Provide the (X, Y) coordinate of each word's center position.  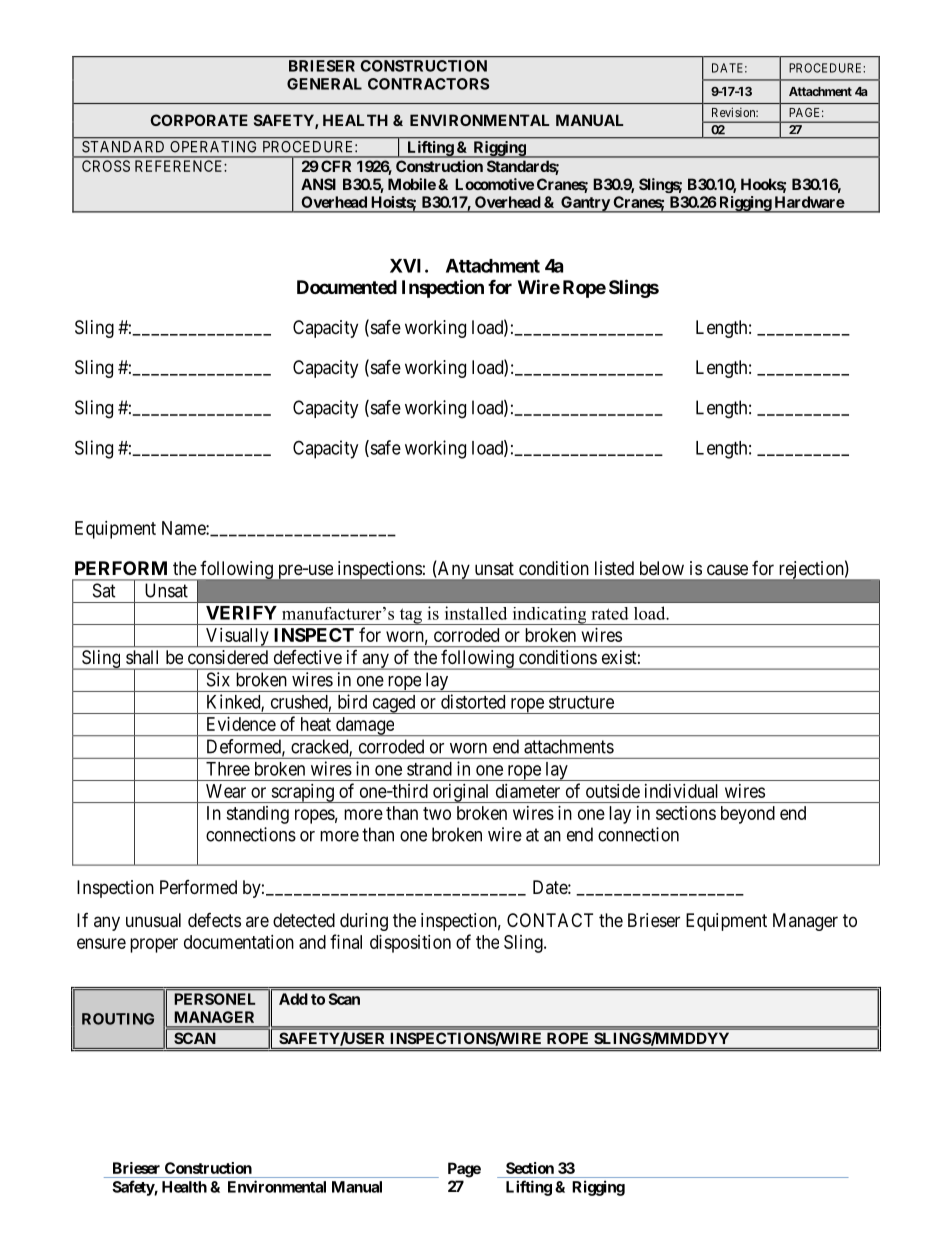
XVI (408, 266)
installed (476, 613)
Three (228, 769)
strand (429, 769)
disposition (410, 944)
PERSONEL (214, 999)
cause (727, 570)
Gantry (585, 204)
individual (681, 791)
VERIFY (241, 613)
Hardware (810, 202)
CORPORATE (199, 120)
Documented (347, 287)
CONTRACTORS (428, 84)
